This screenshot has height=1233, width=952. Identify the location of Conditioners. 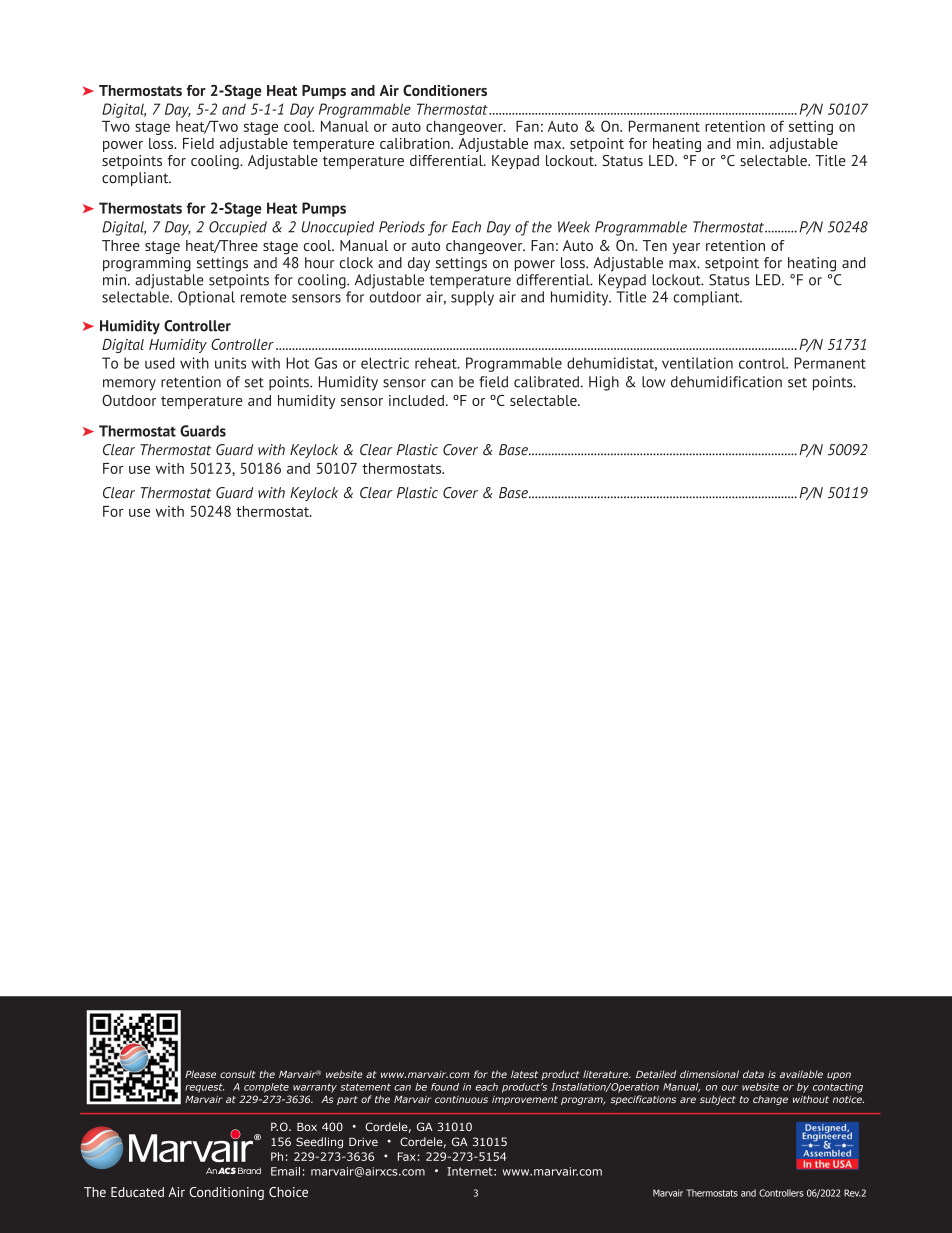
(445, 90).
